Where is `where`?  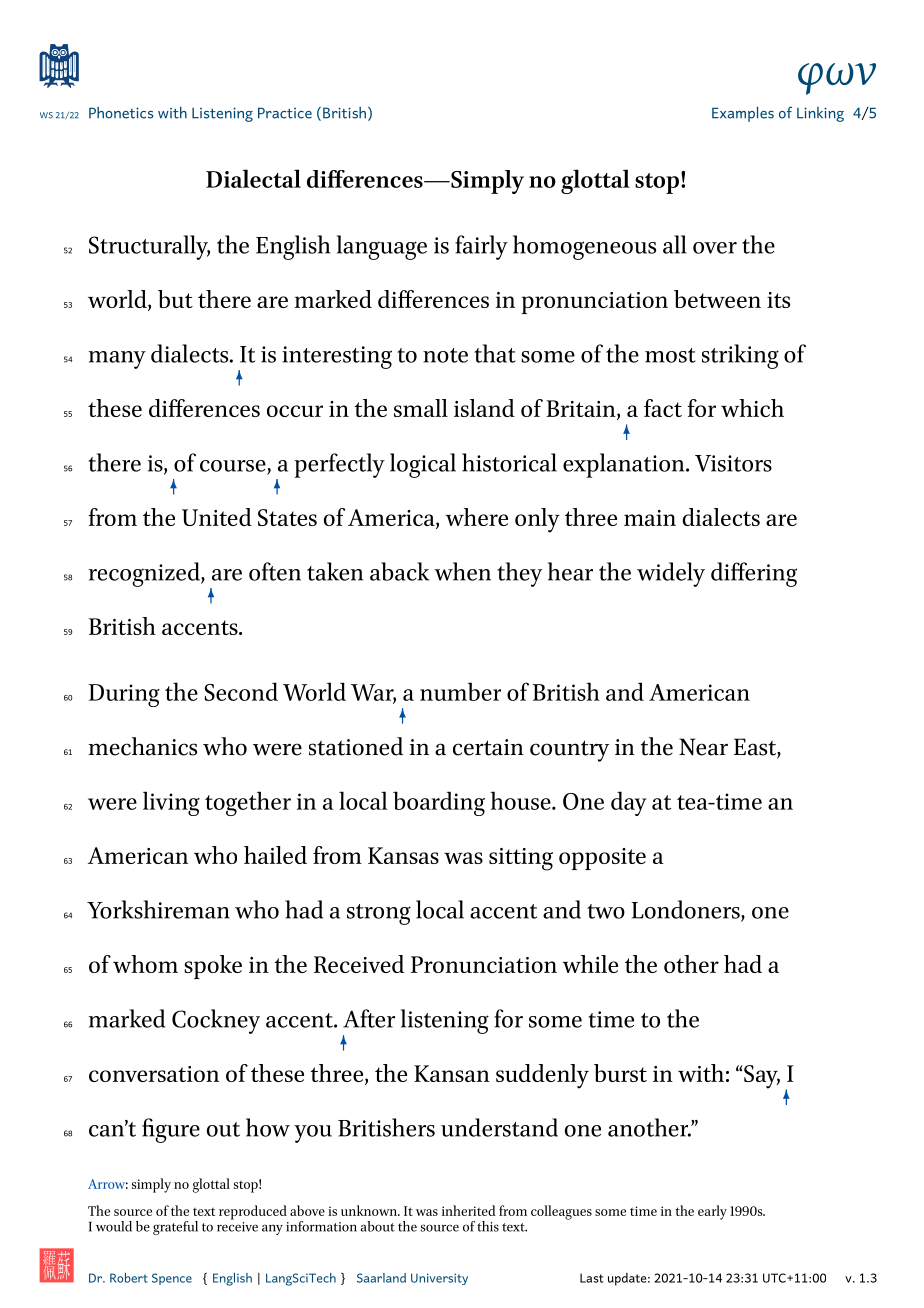
where is located at coordinates (476, 517).
